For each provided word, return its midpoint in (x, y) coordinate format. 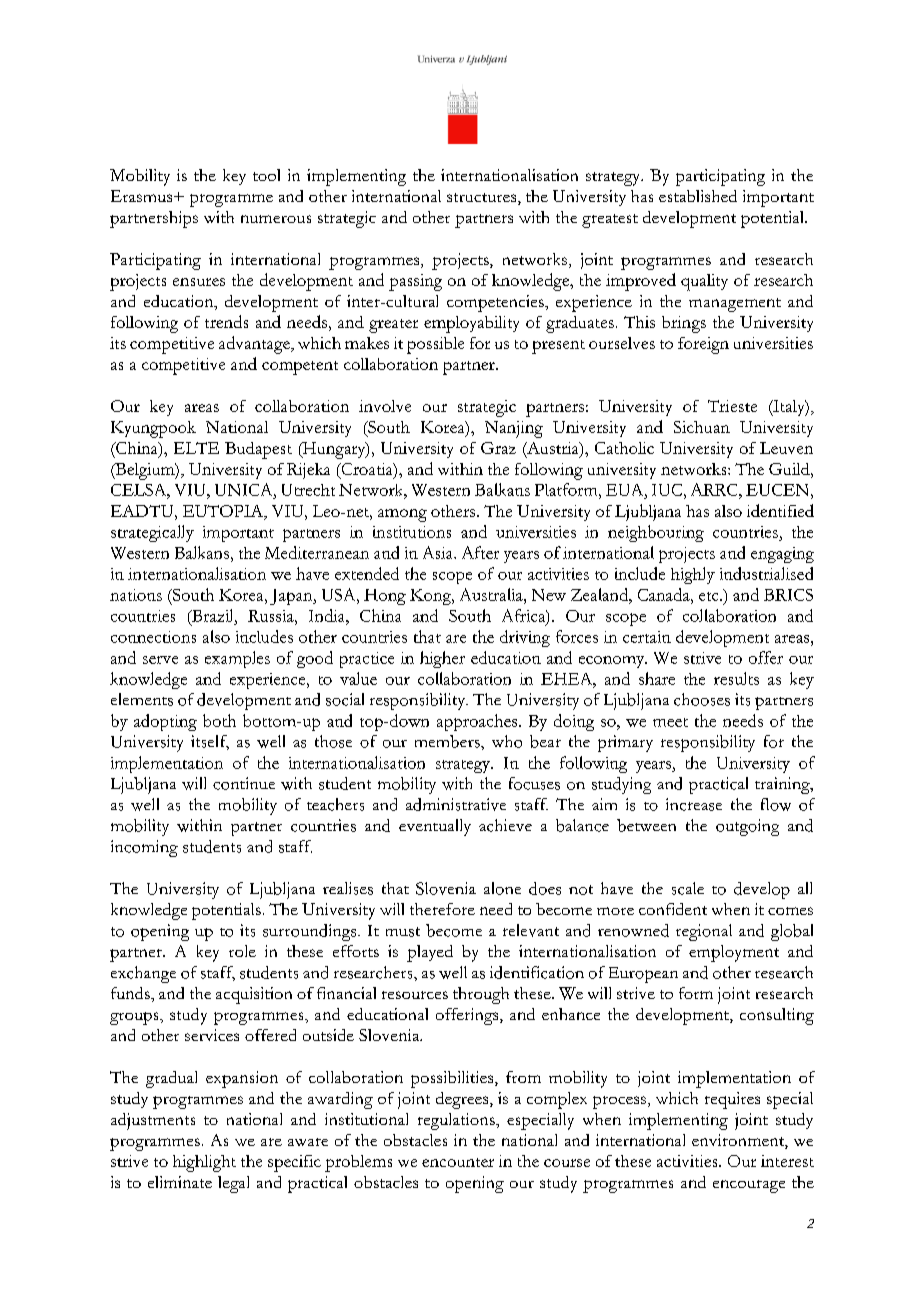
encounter (458, 1162)
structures (483, 199)
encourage (749, 1186)
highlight (204, 1163)
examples (237, 659)
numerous (276, 219)
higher (442, 659)
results (736, 678)
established (698, 196)
